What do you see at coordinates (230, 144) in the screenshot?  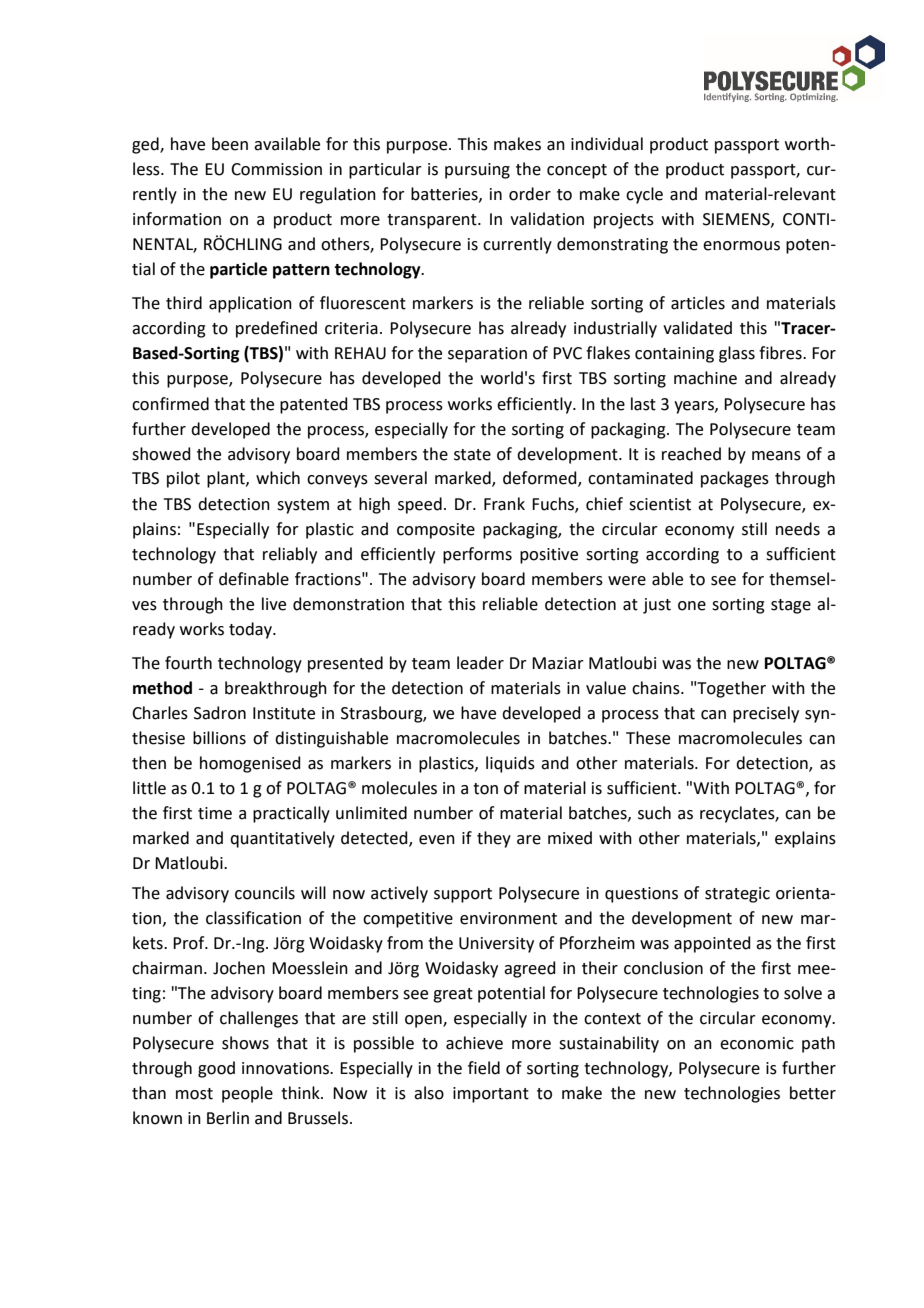 I see `been` at bounding box center [230, 144].
